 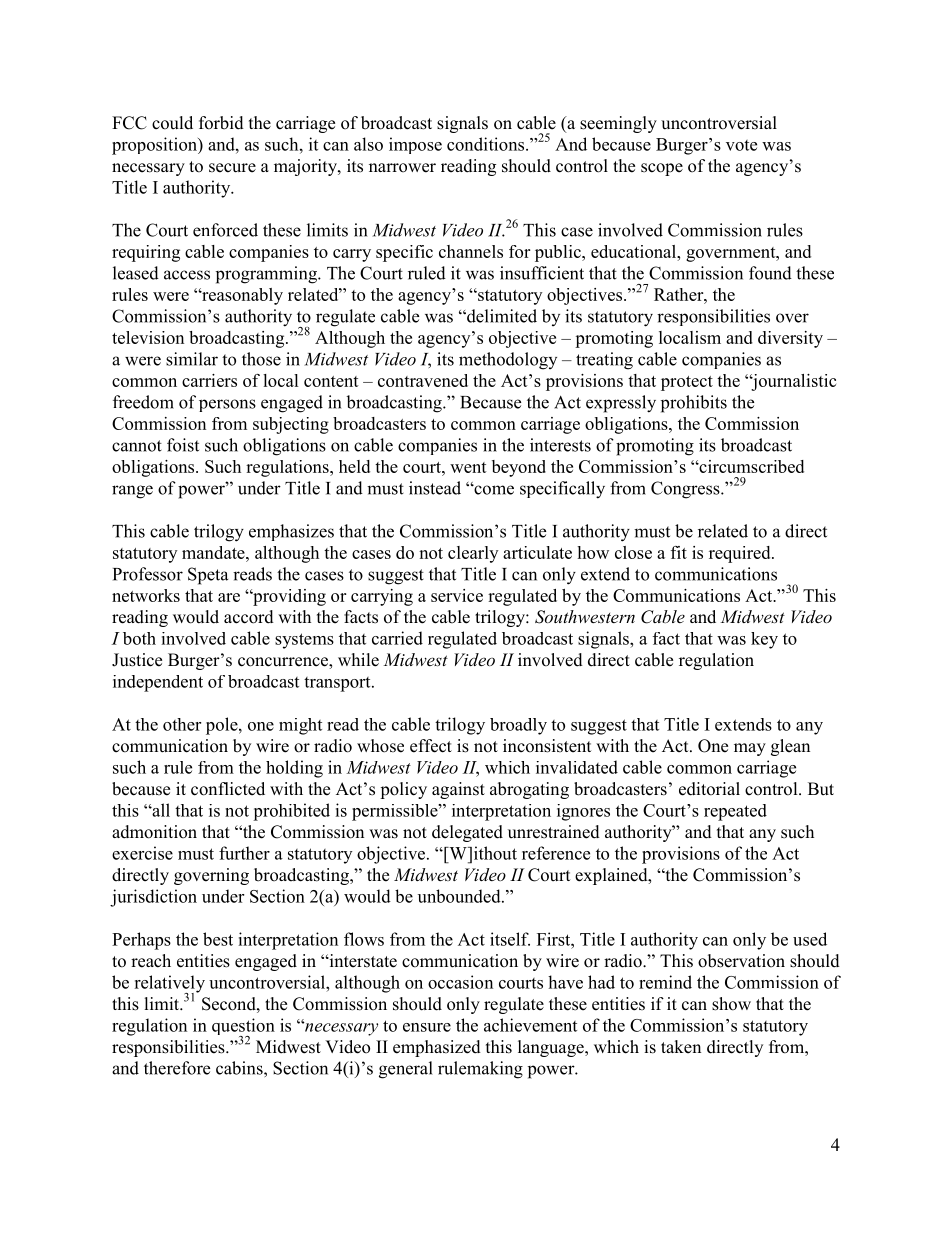 I want to click on are, so click(x=229, y=597).
